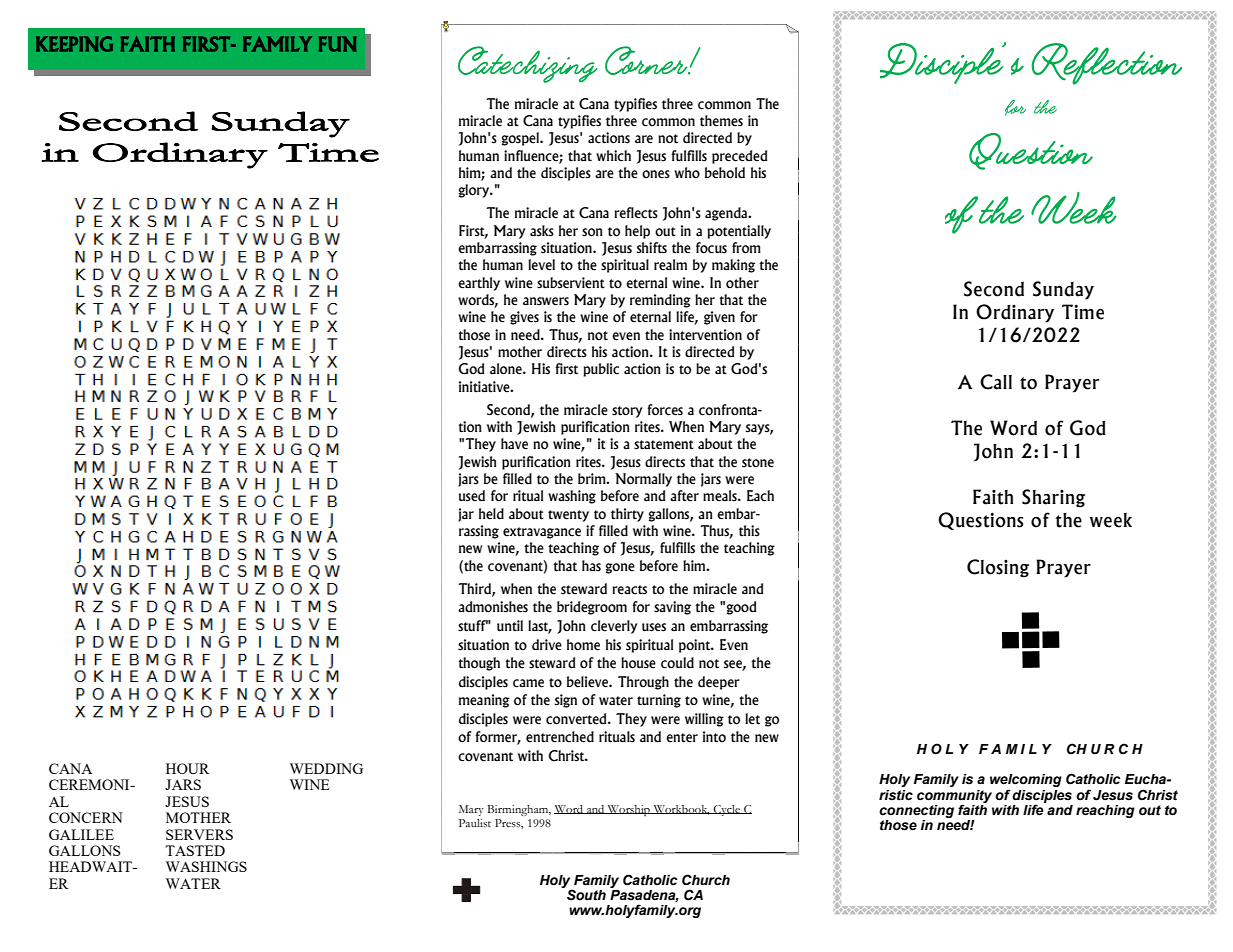 The image size is (1233, 952). I want to click on preceded, so click(739, 157).
